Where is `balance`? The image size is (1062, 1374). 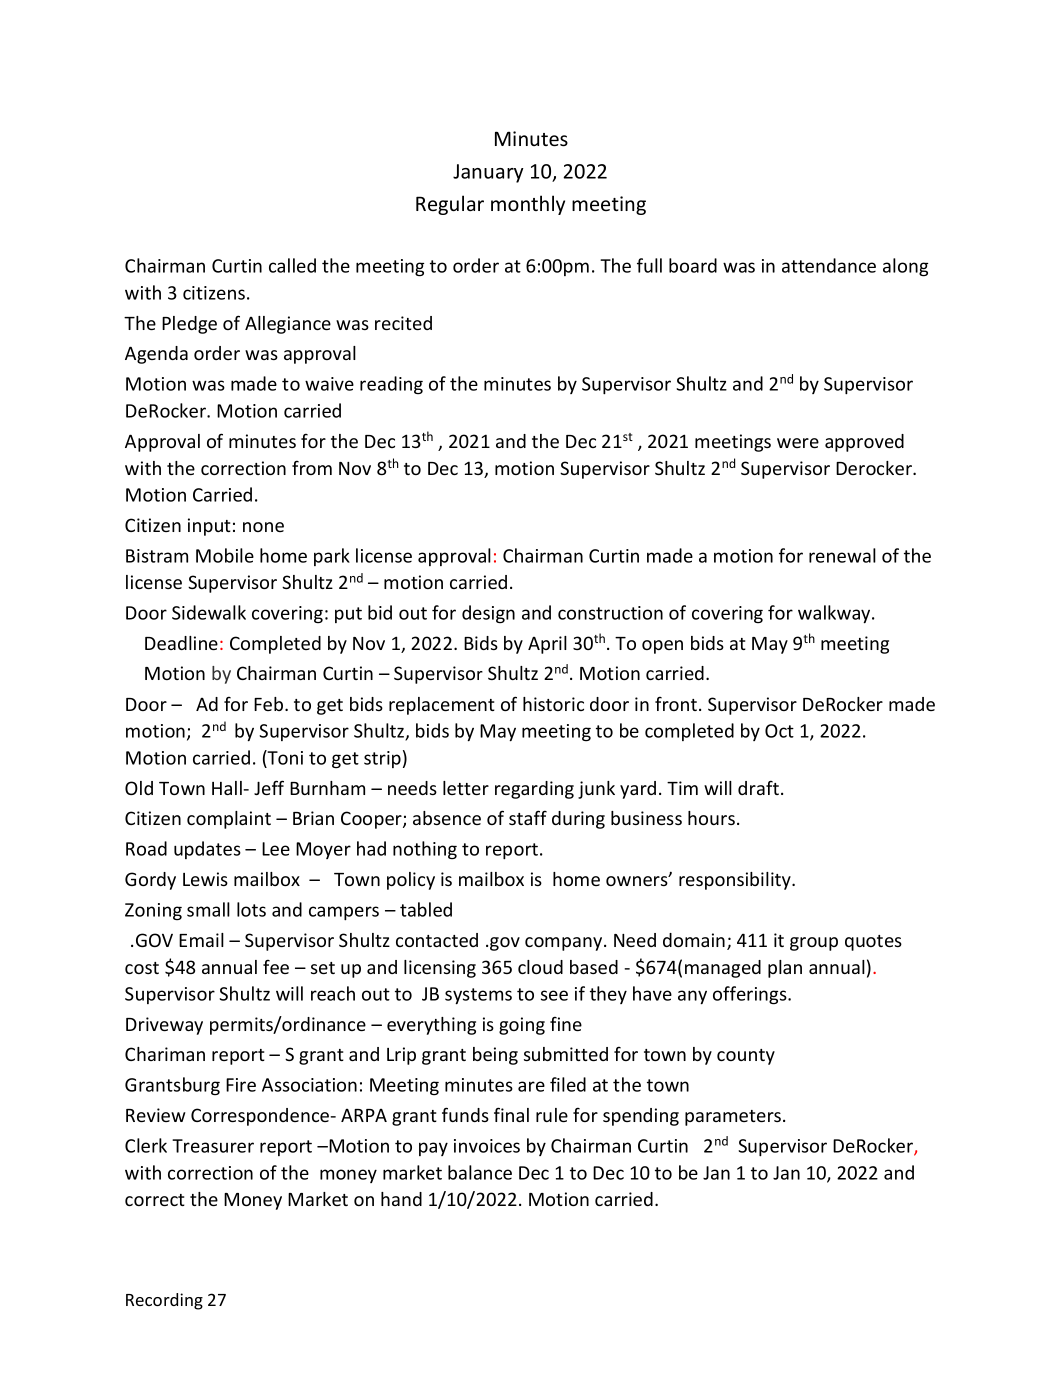
balance is located at coordinates (480, 1172).
